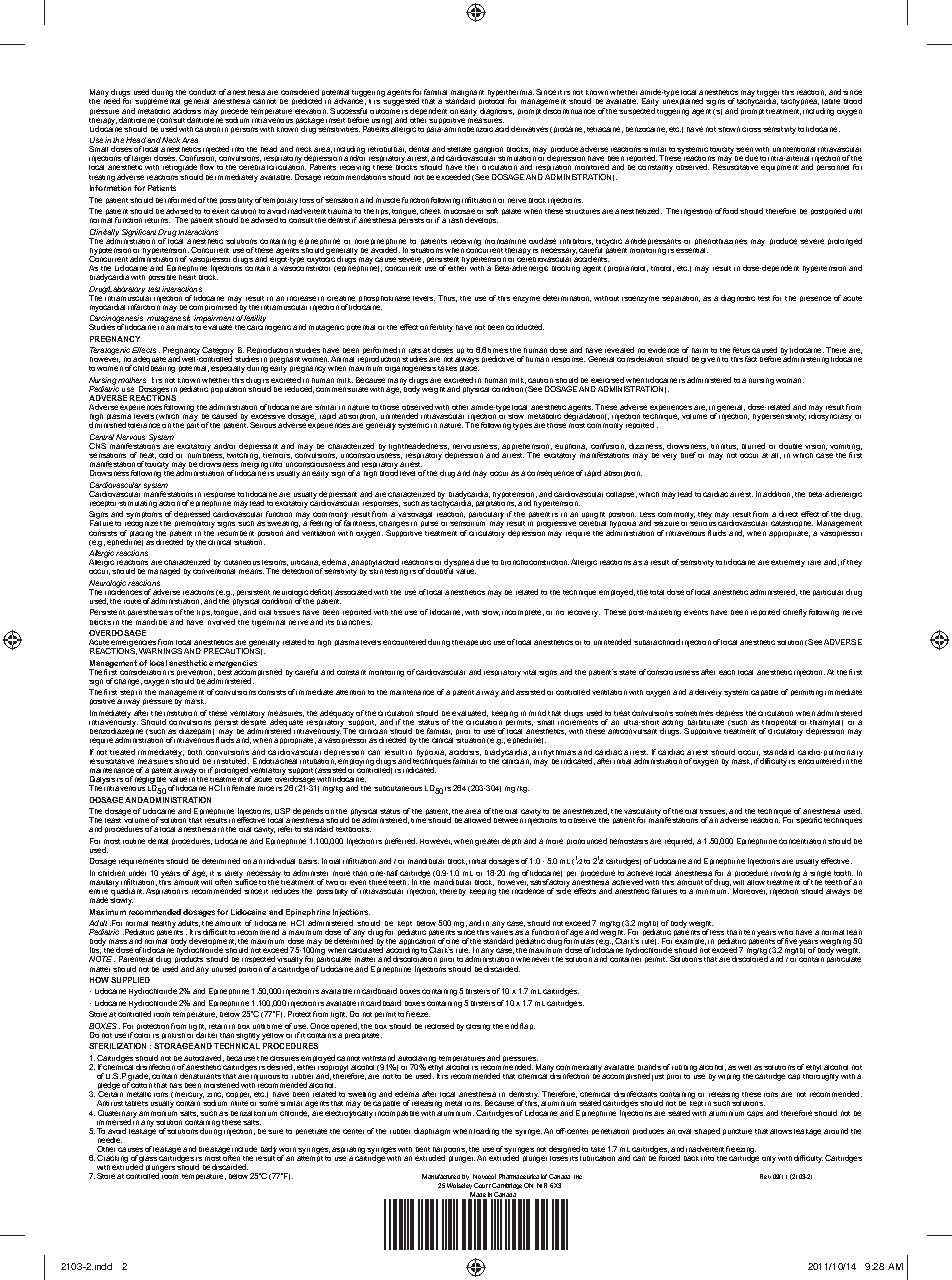 The image size is (952, 1280). I want to click on freezing, so click(741, 1151).
